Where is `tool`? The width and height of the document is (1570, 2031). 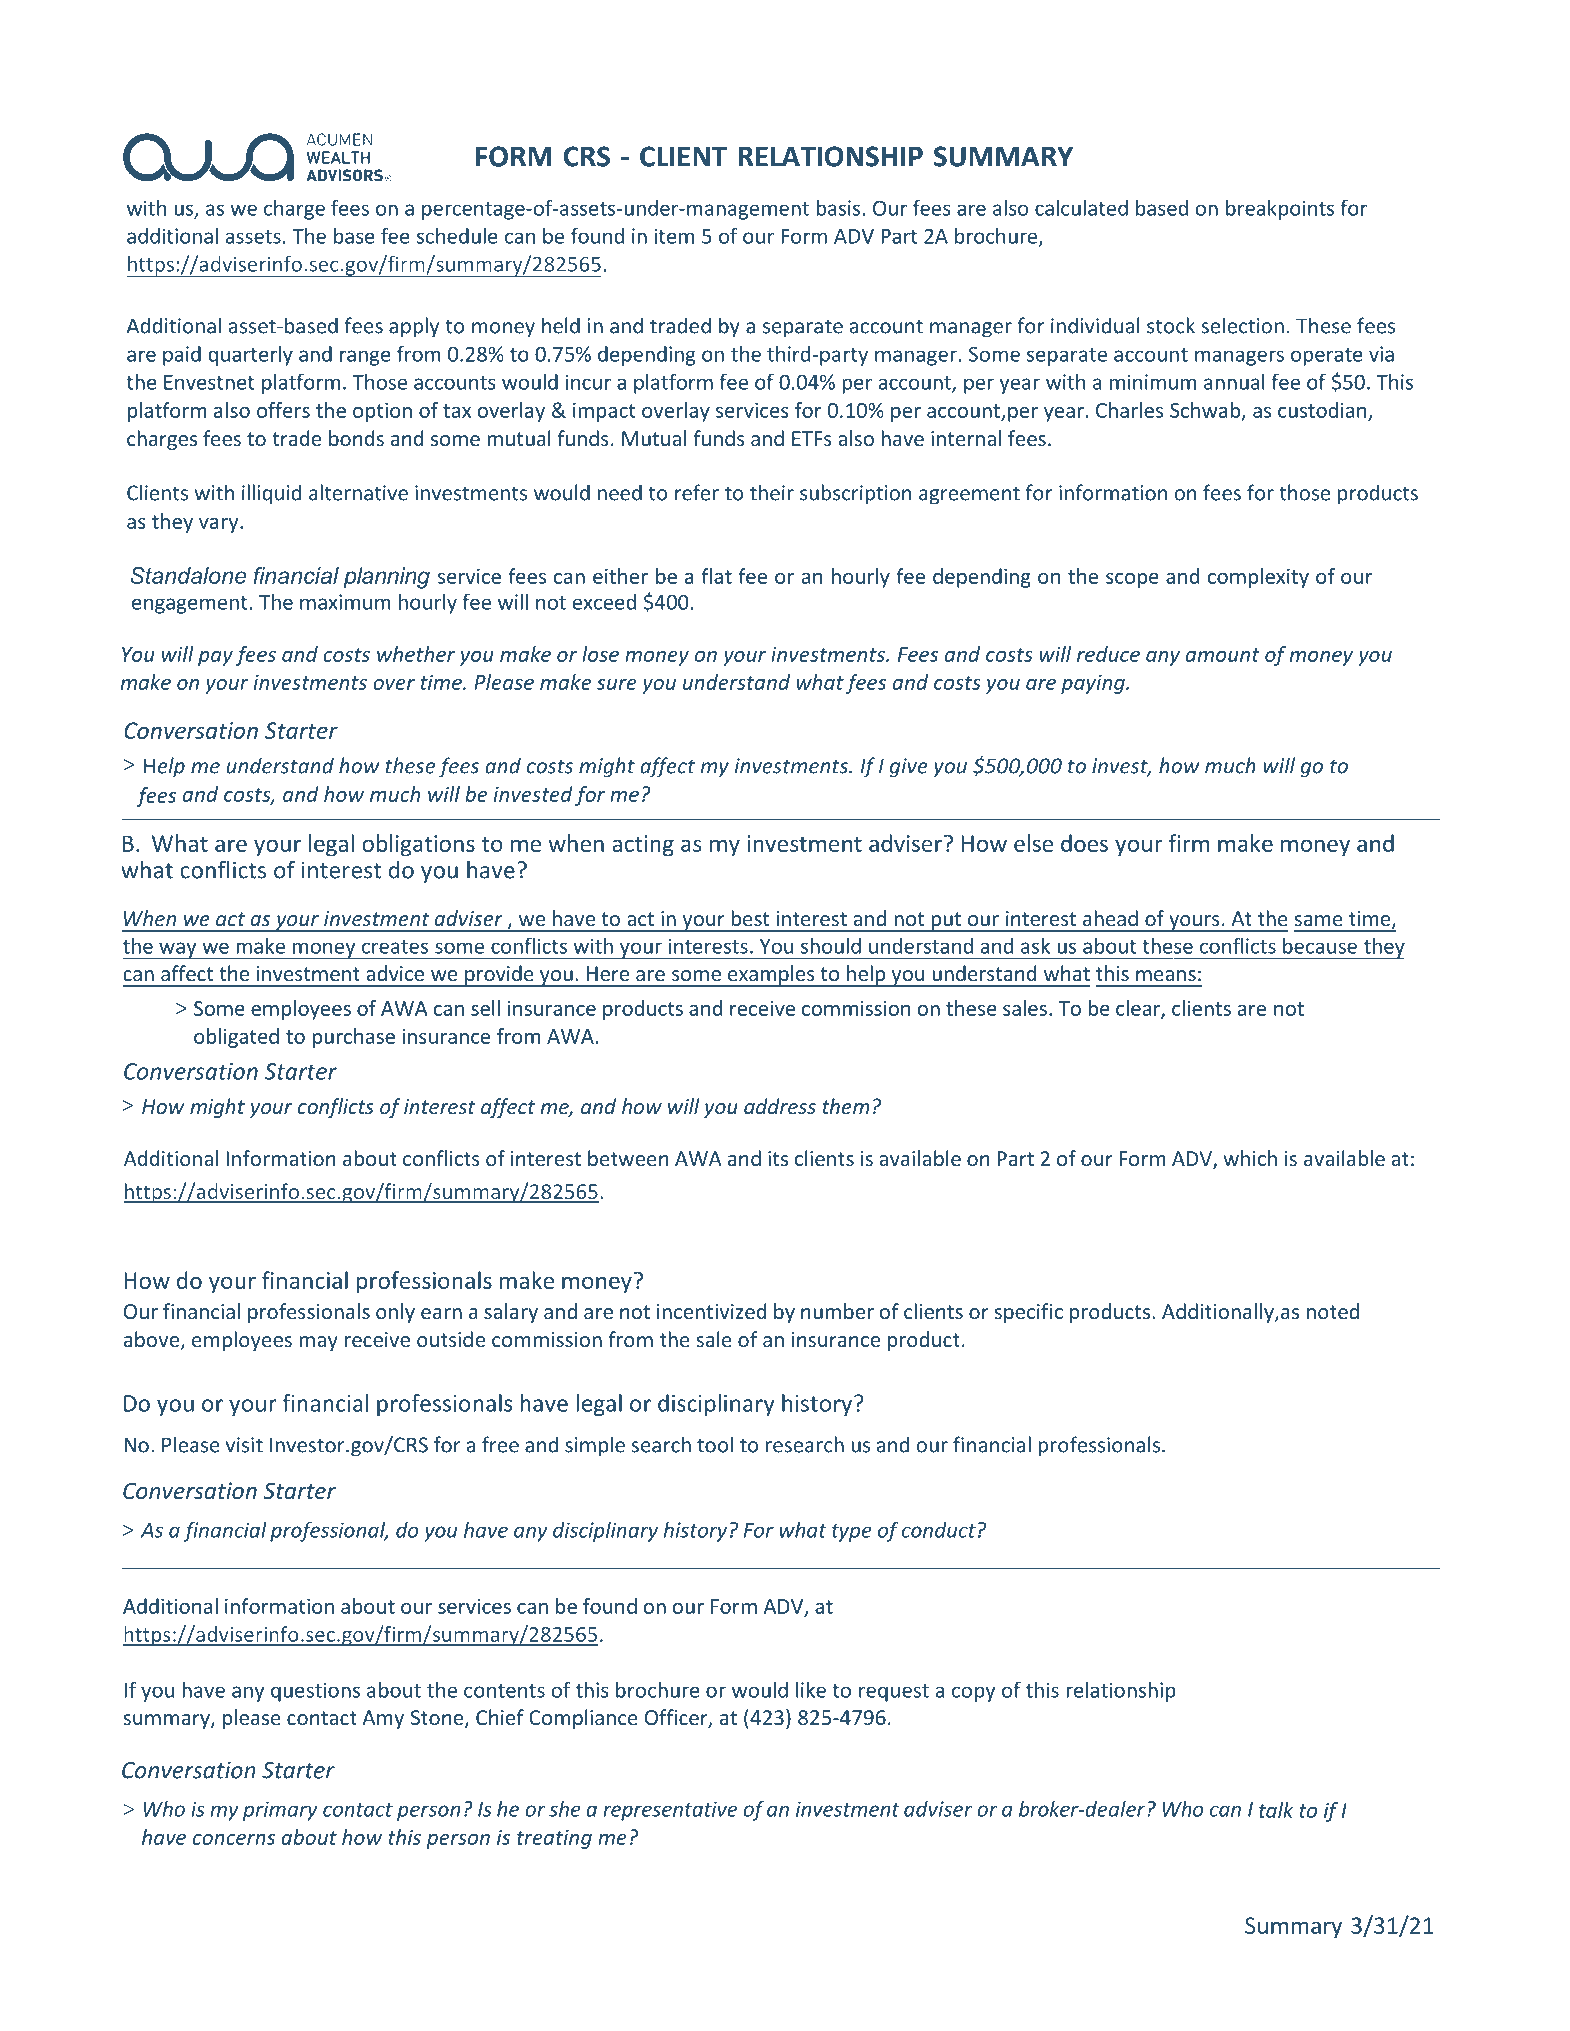 tool is located at coordinates (715, 1444).
